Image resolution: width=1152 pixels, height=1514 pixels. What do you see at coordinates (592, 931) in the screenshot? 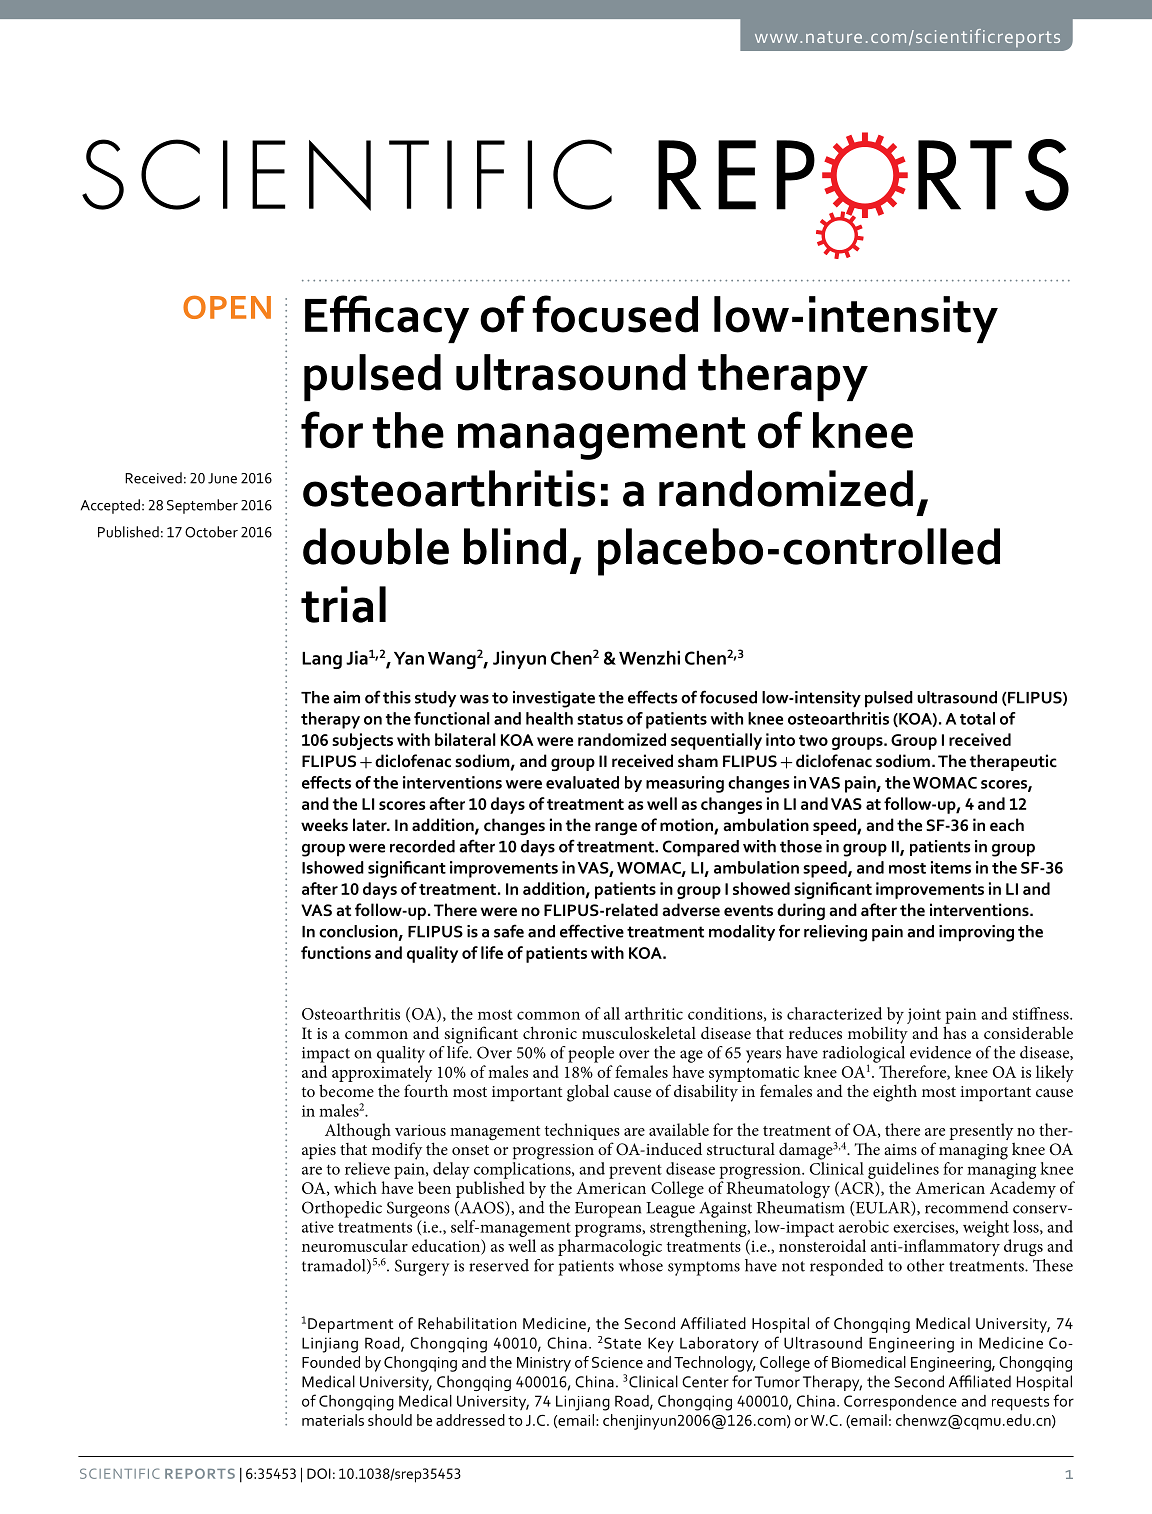
I see `effective` at bounding box center [592, 931].
